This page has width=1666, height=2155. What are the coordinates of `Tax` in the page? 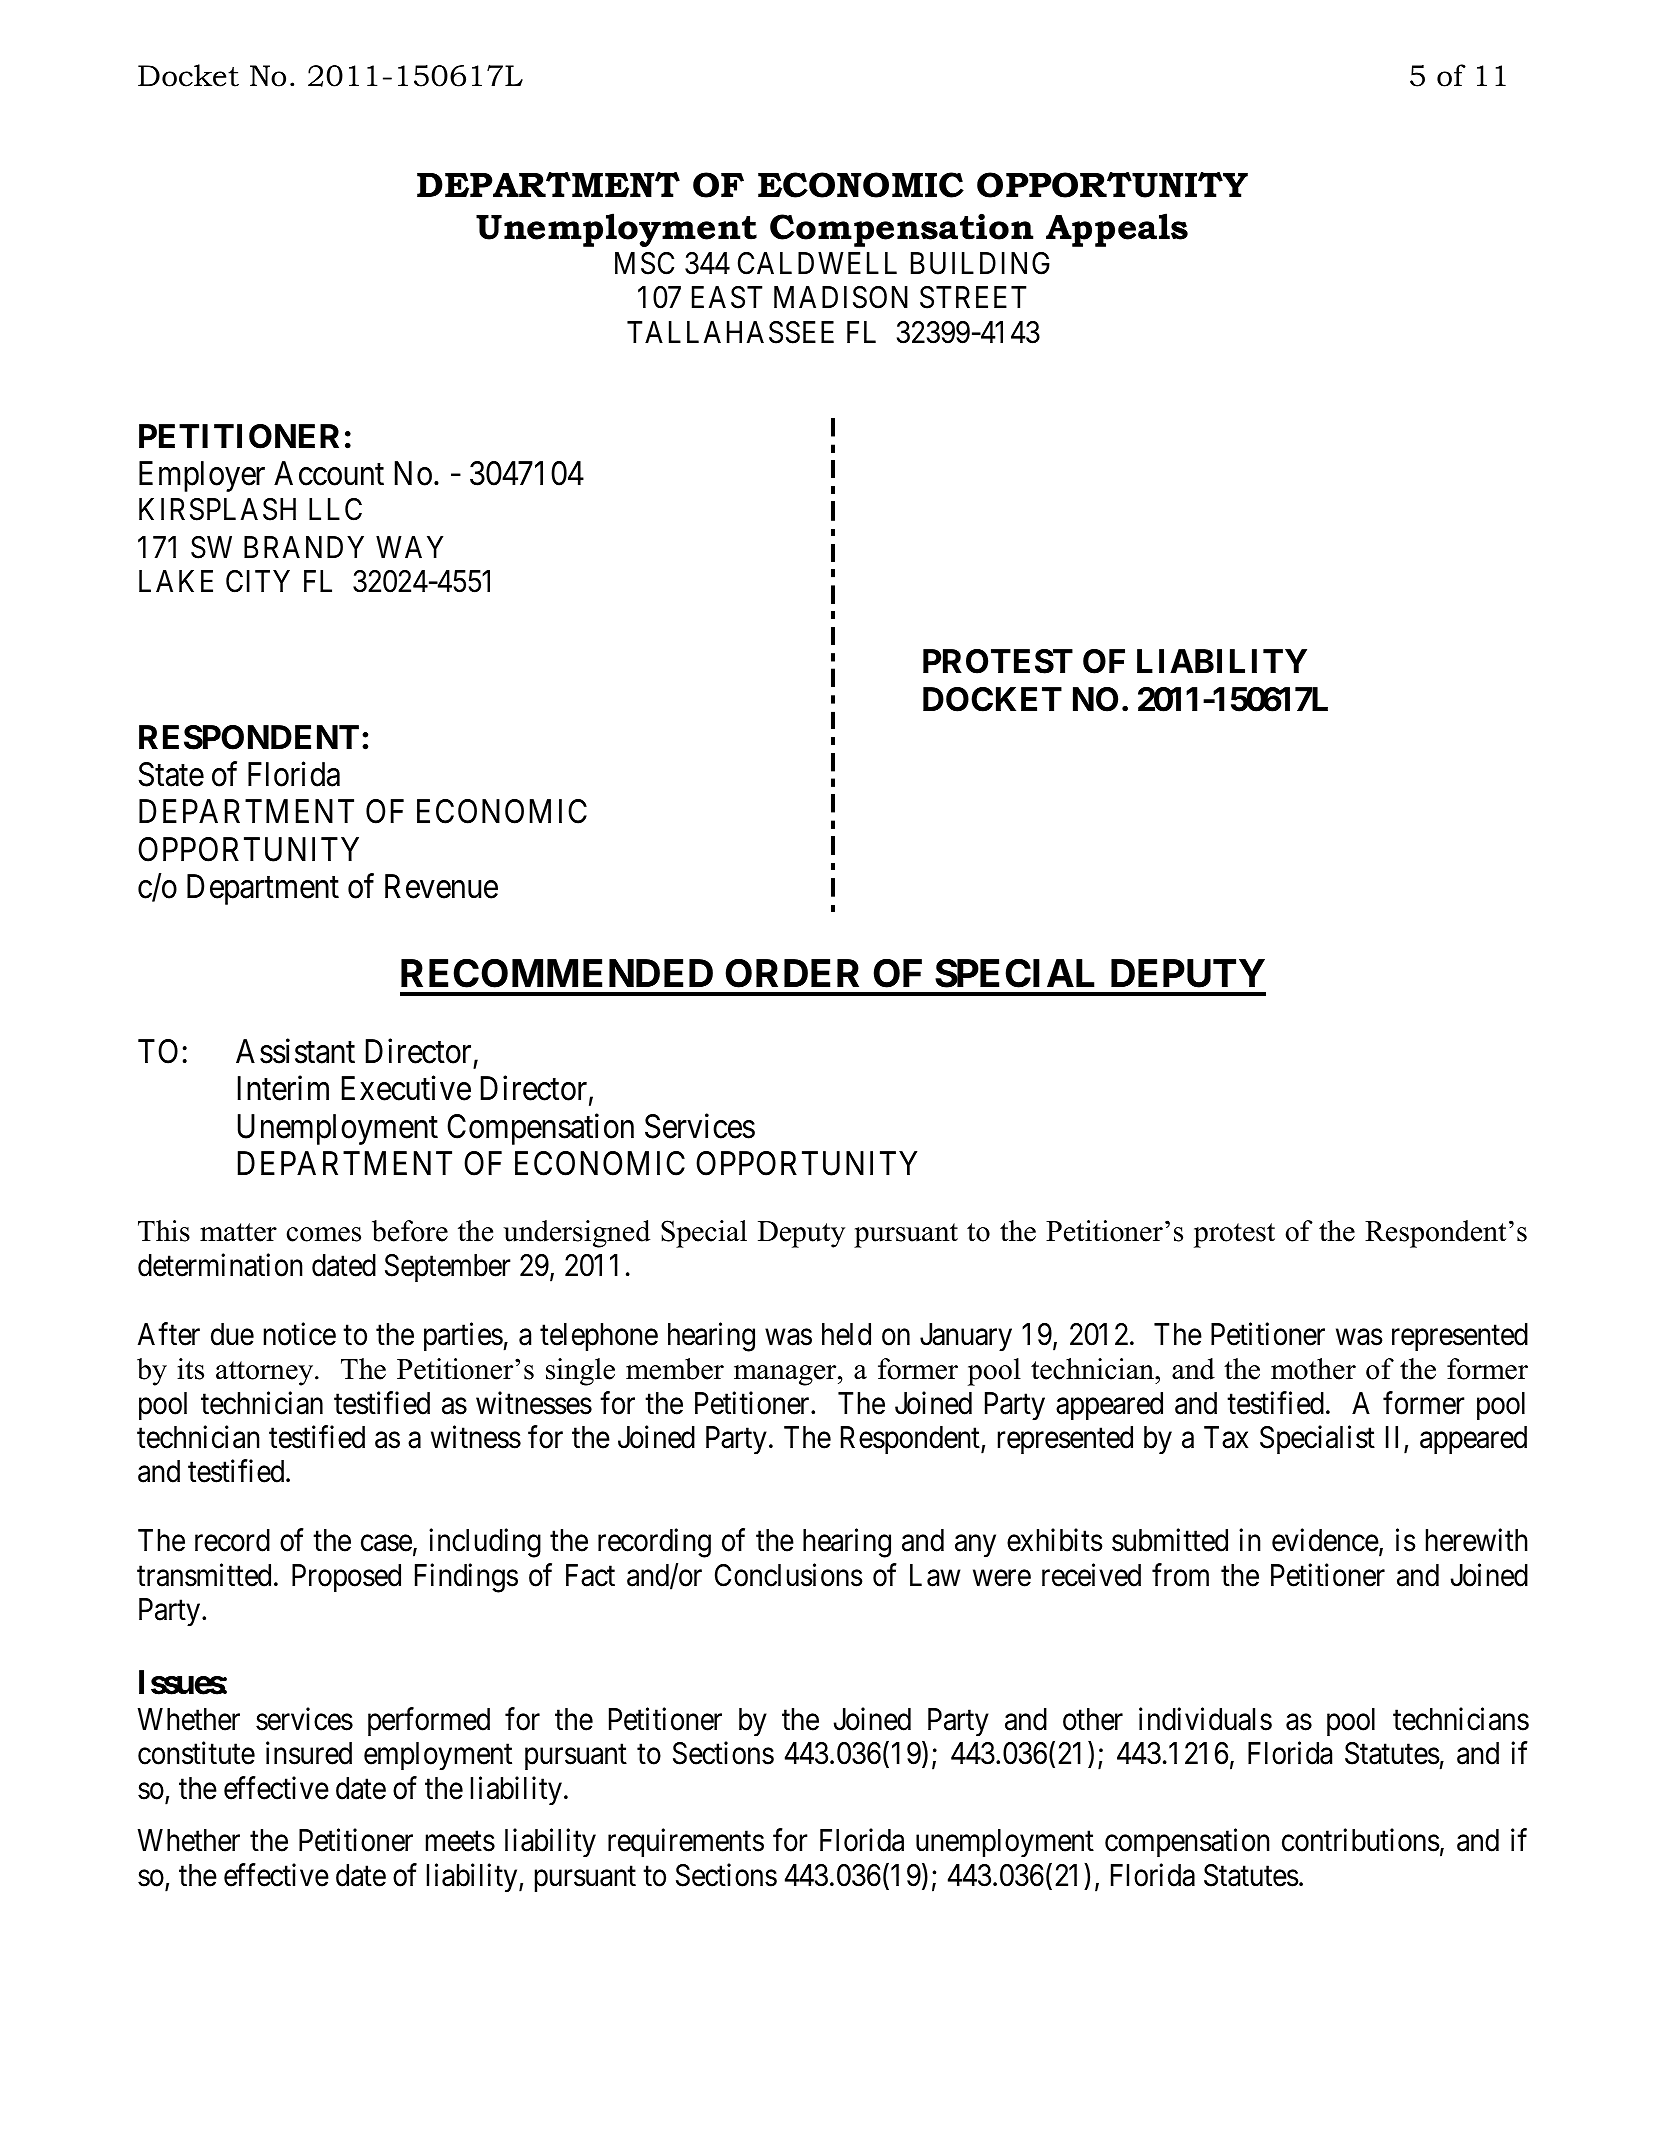 It's located at (1226, 1437).
